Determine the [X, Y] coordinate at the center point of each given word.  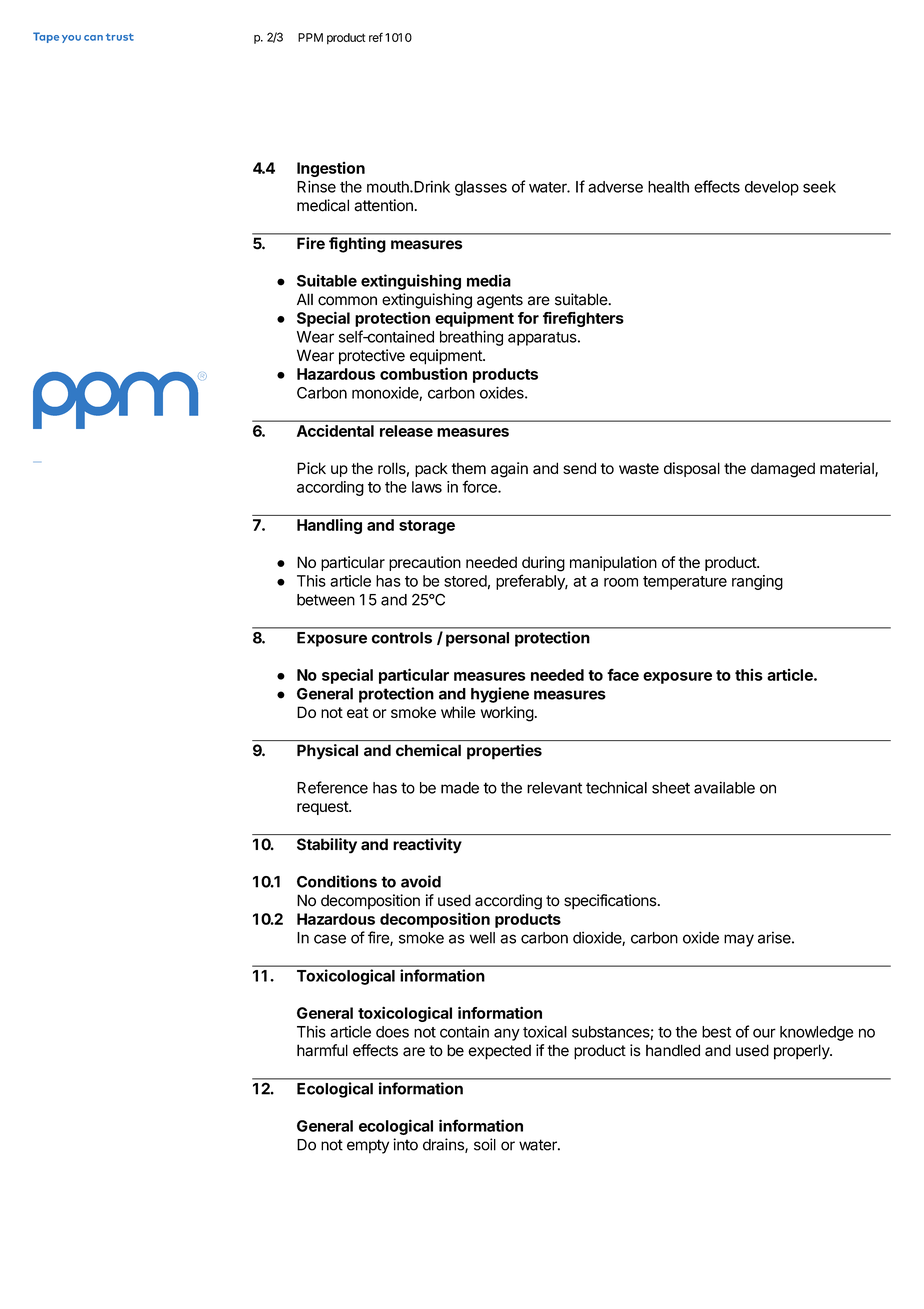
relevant [554, 788]
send [579, 468]
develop [772, 188]
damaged [783, 470]
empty [368, 1146]
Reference [332, 787]
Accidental [335, 430]
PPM [310, 37]
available [724, 787]
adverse [615, 187]
